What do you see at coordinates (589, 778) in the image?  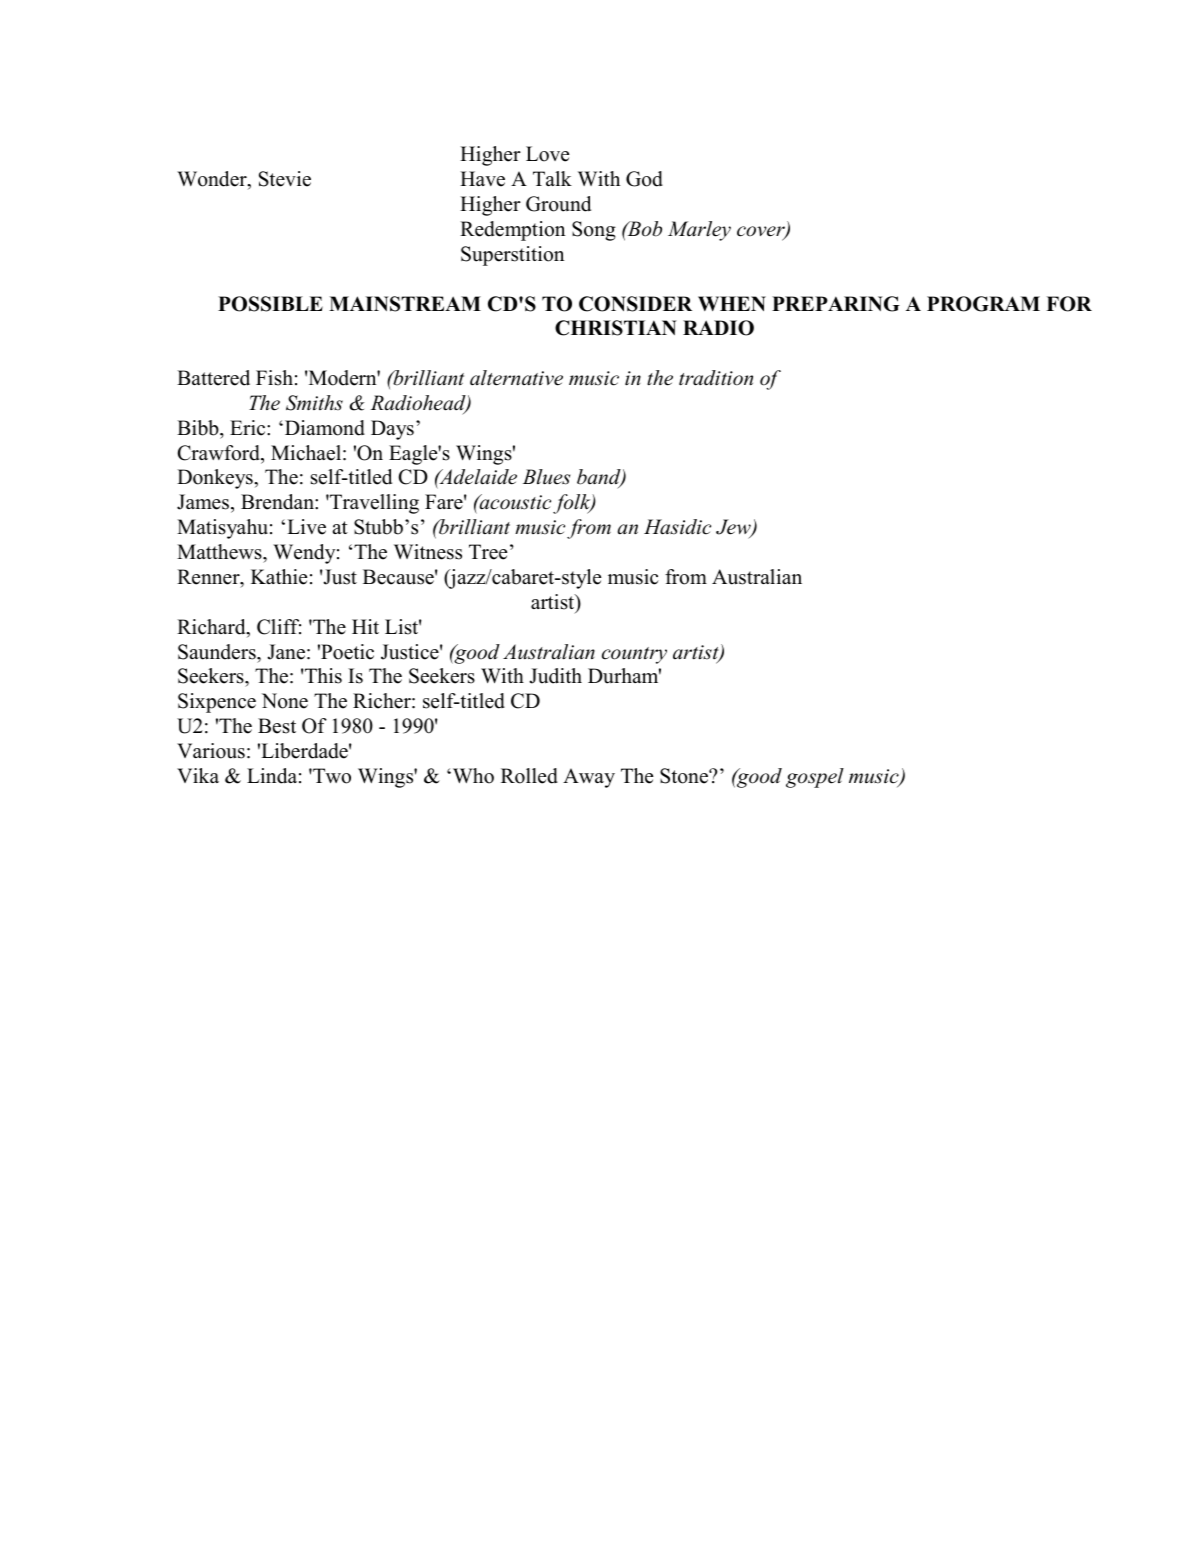 I see `Away` at bounding box center [589, 778].
